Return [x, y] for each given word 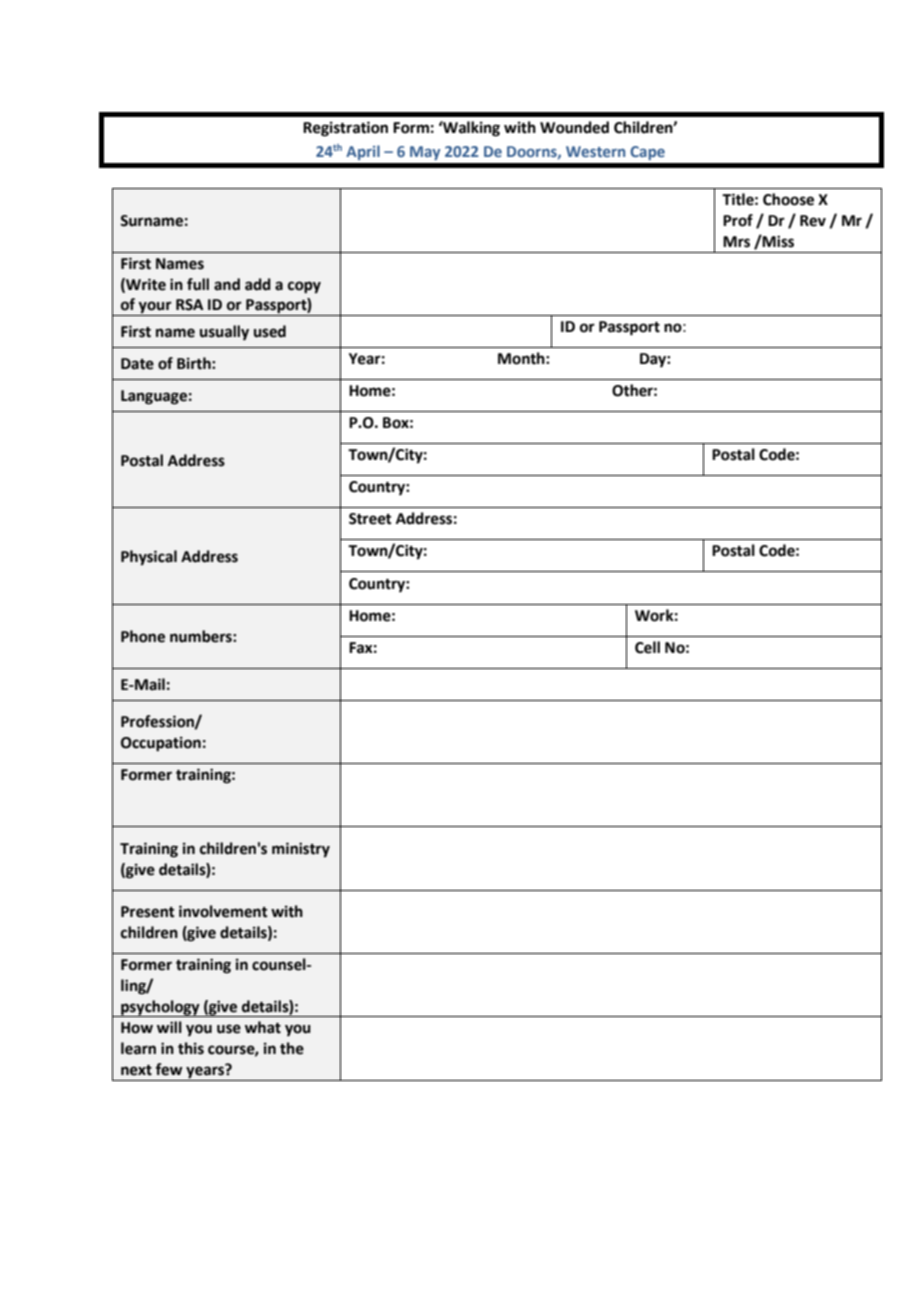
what [263, 1027]
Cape [647, 153]
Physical [149, 558]
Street [370, 519]
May [425, 153]
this [191, 1048]
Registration [345, 129]
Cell [647, 647]
